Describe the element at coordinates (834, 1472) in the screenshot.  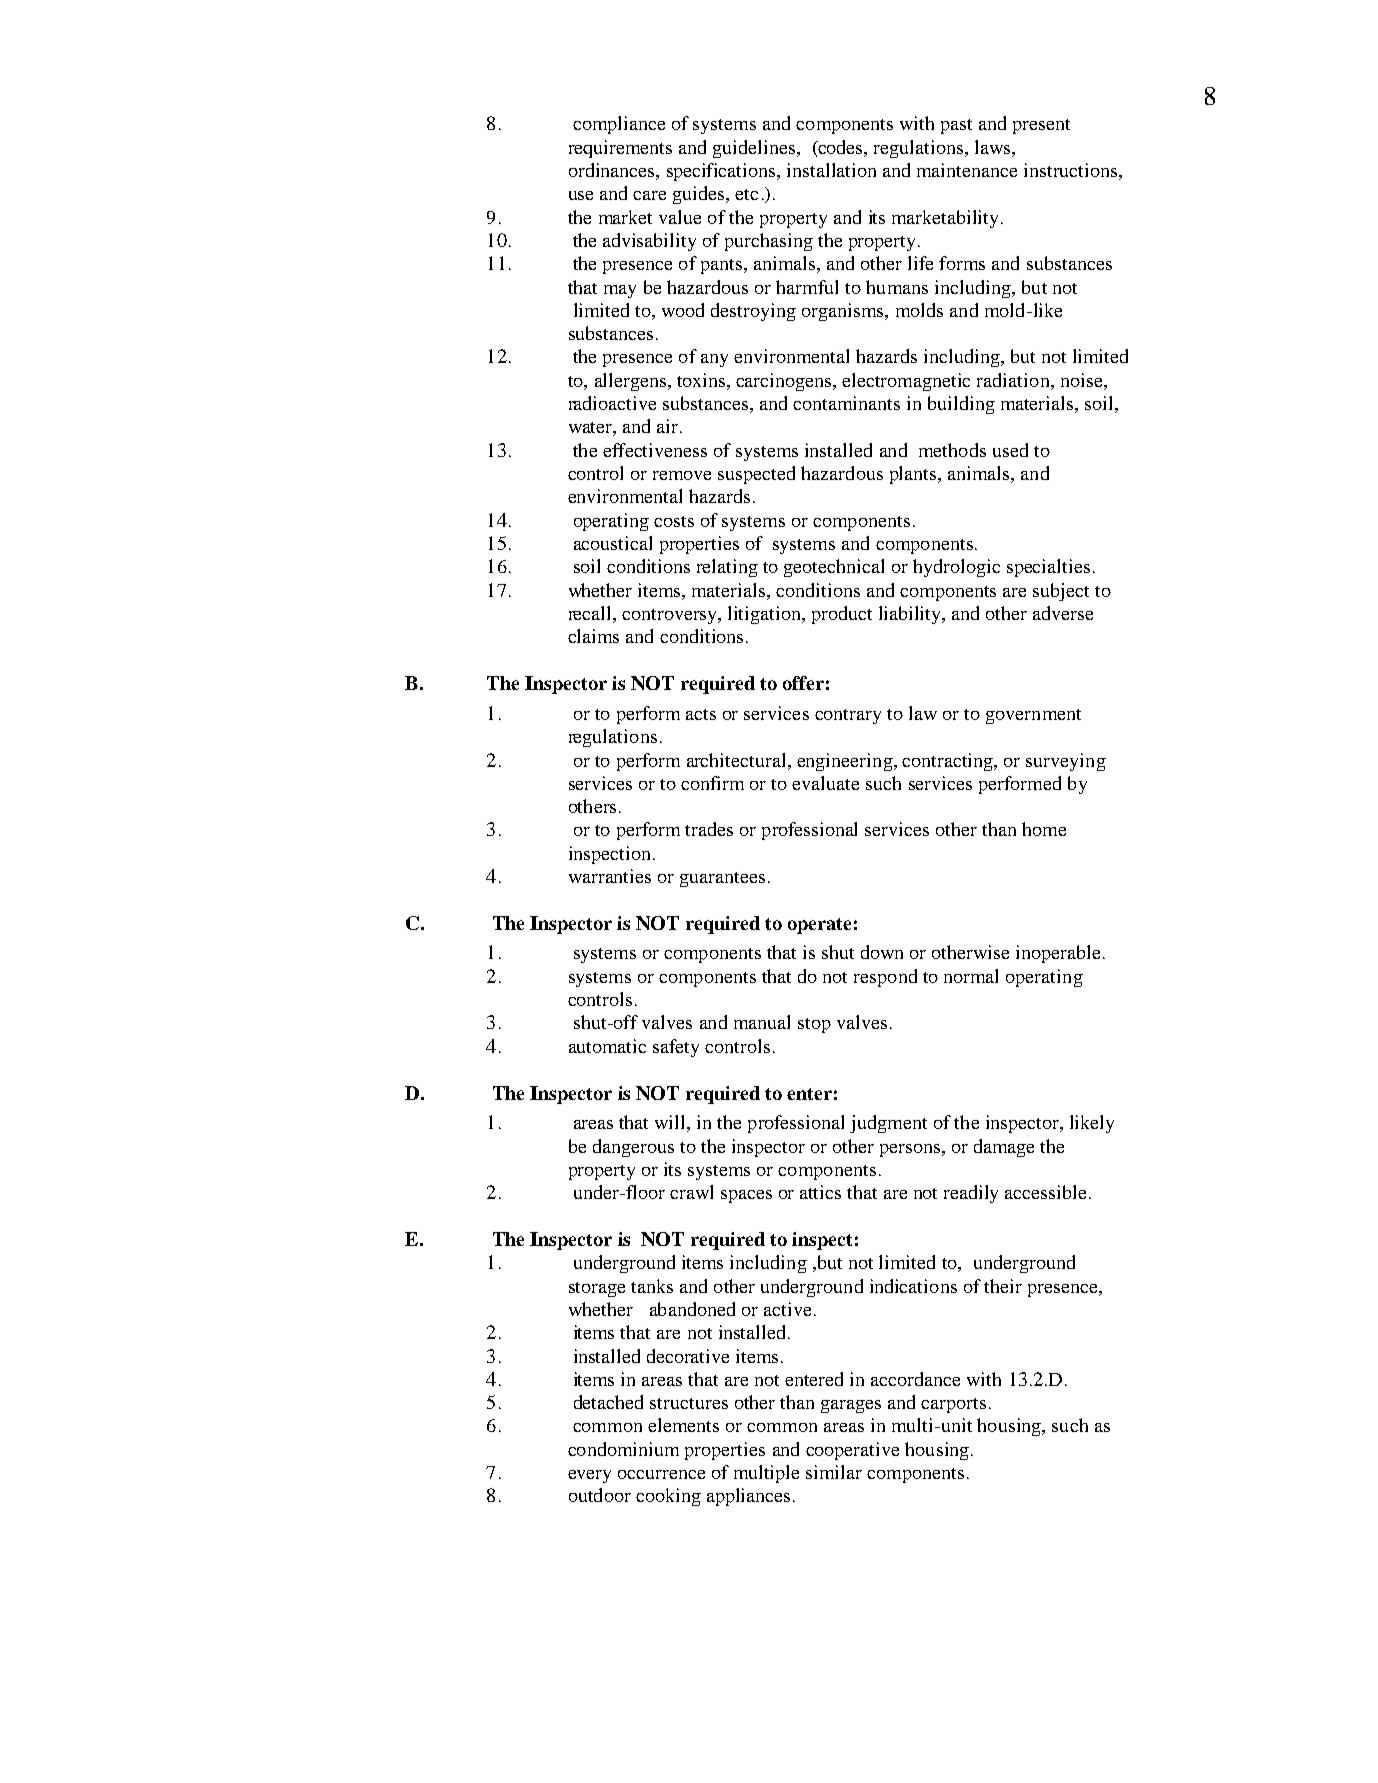
I see `similar` at that location.
